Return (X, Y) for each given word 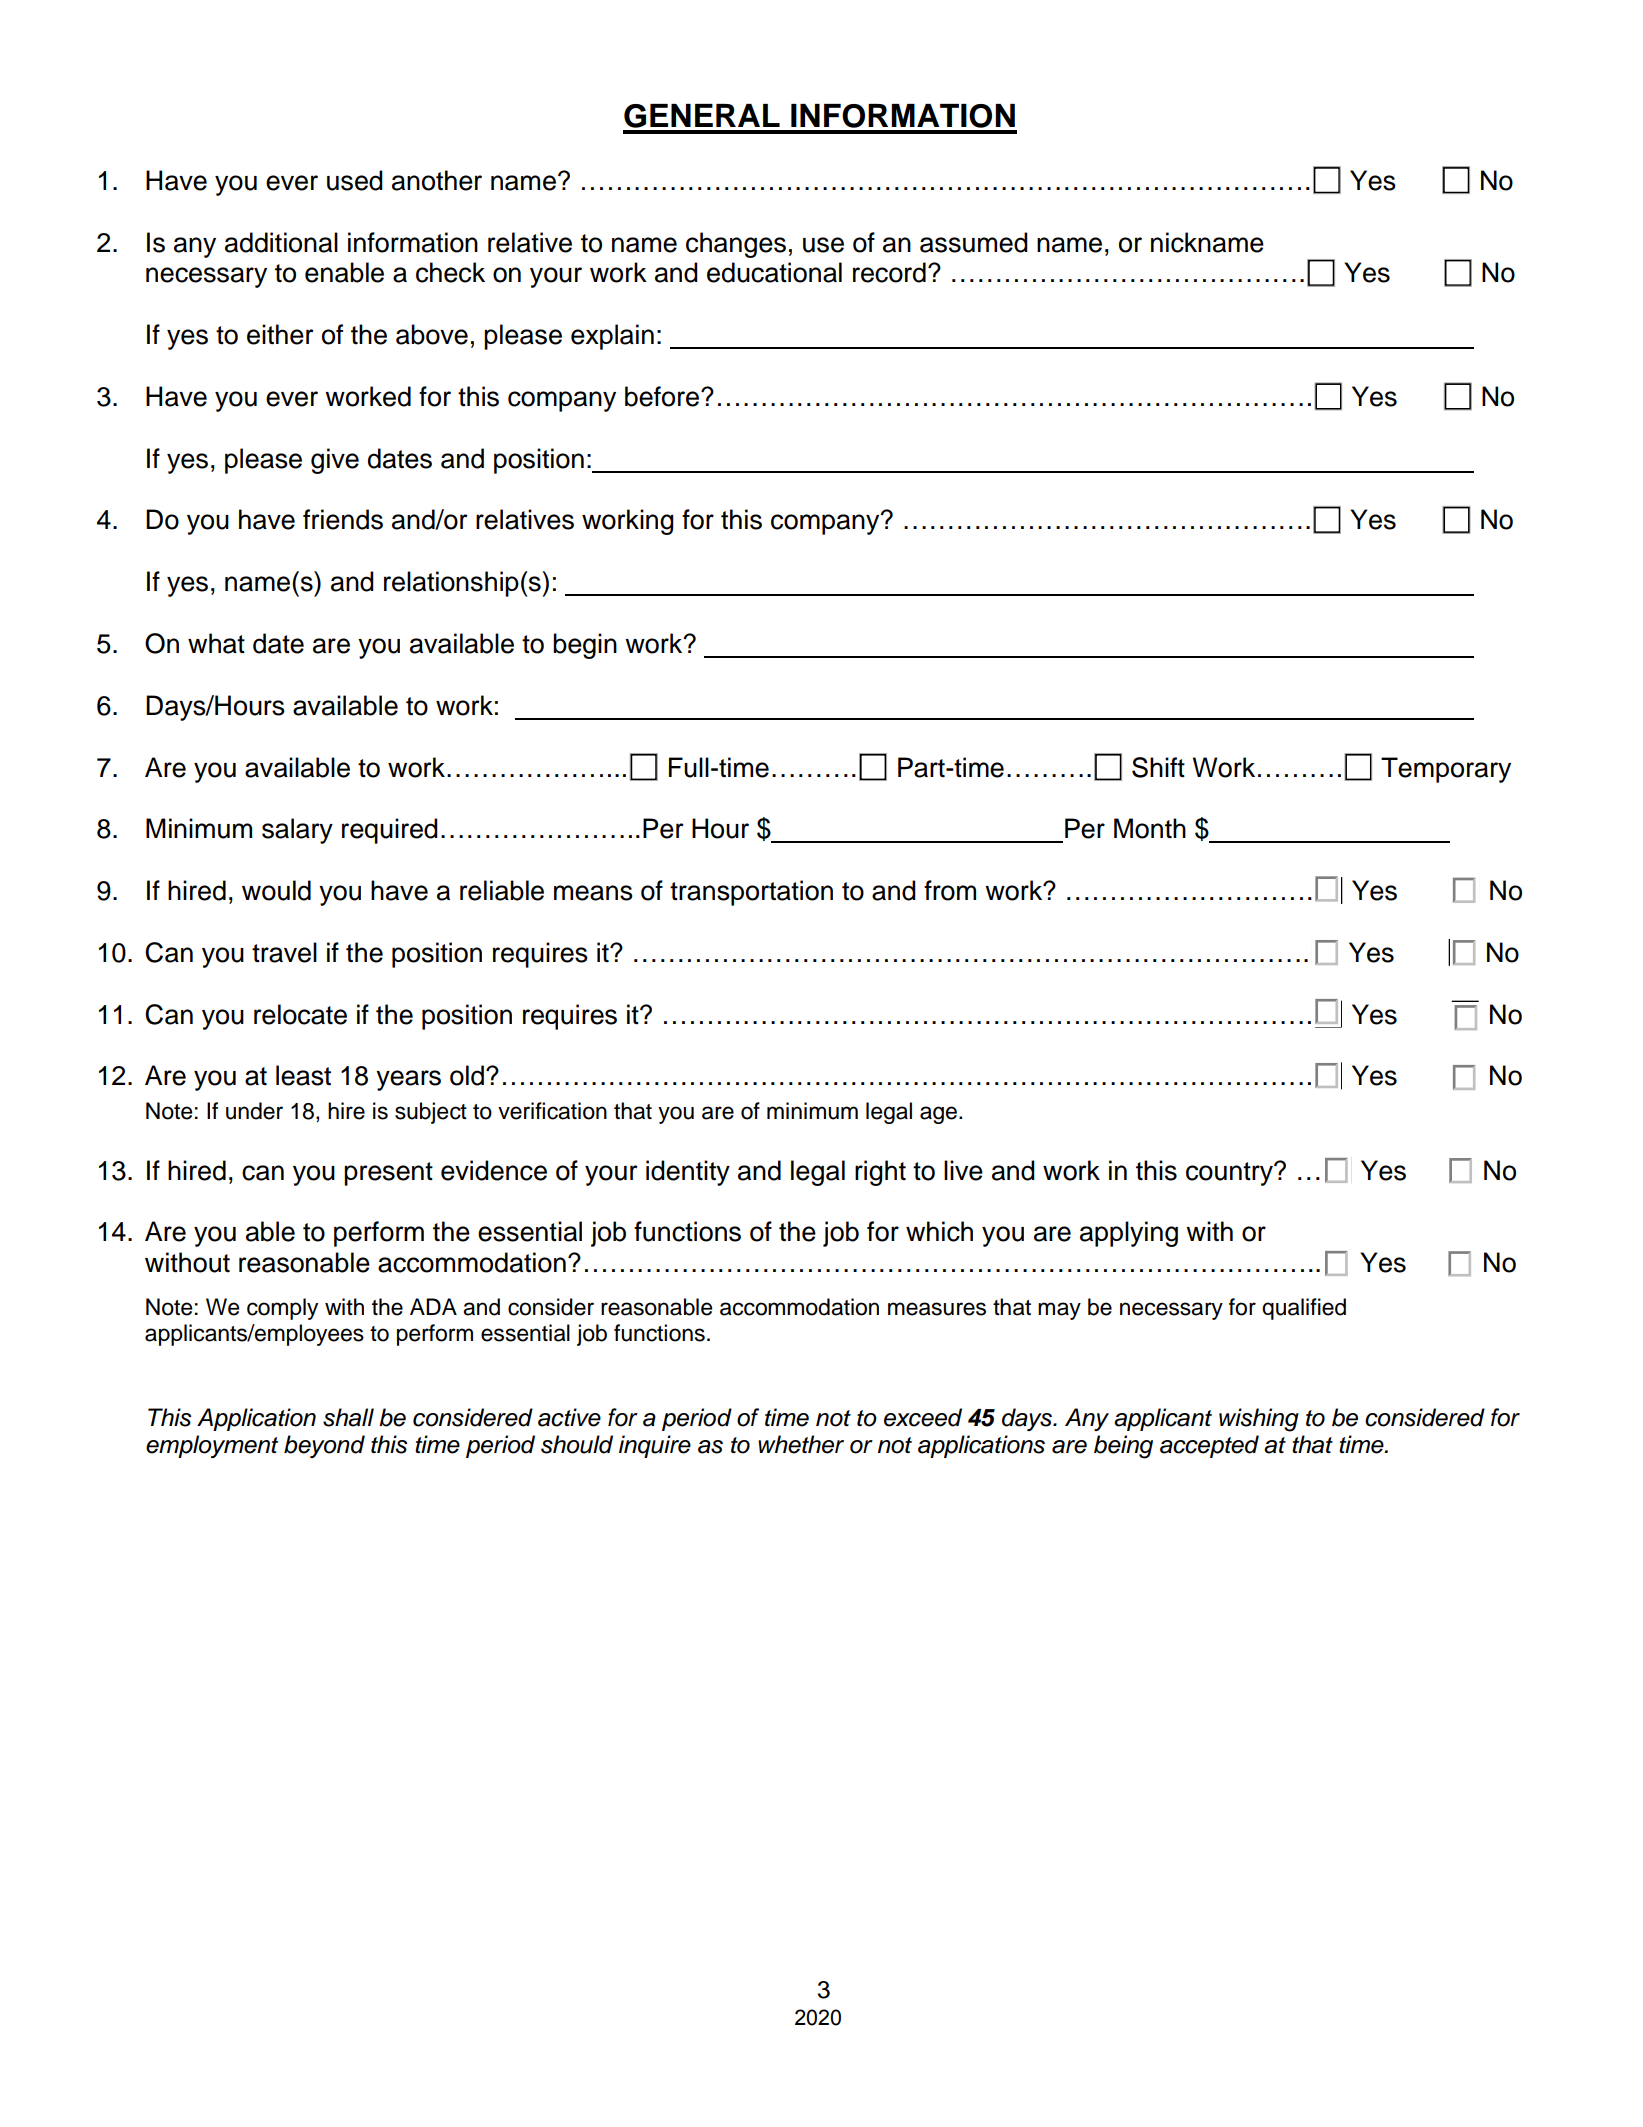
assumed (974, 242)
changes (736, 245)
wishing (1259, 1420)
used (355, 180)
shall (348, 1417)
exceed (923, 1417)
